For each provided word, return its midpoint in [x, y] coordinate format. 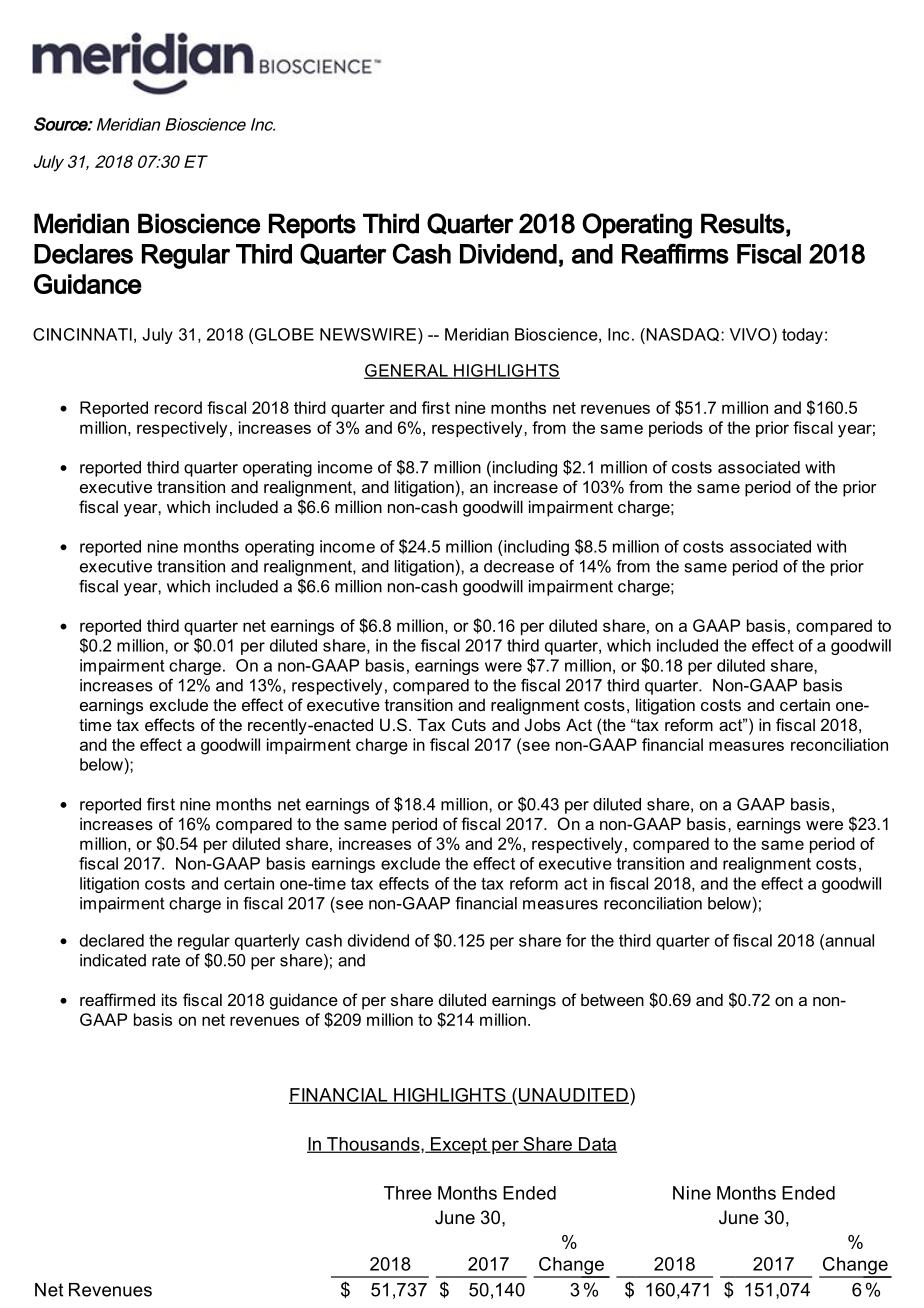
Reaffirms [675, 253]
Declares [83, 254]
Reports [312, 226]
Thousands [373, 1145]
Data [596, 1145]
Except [458, 1146]
